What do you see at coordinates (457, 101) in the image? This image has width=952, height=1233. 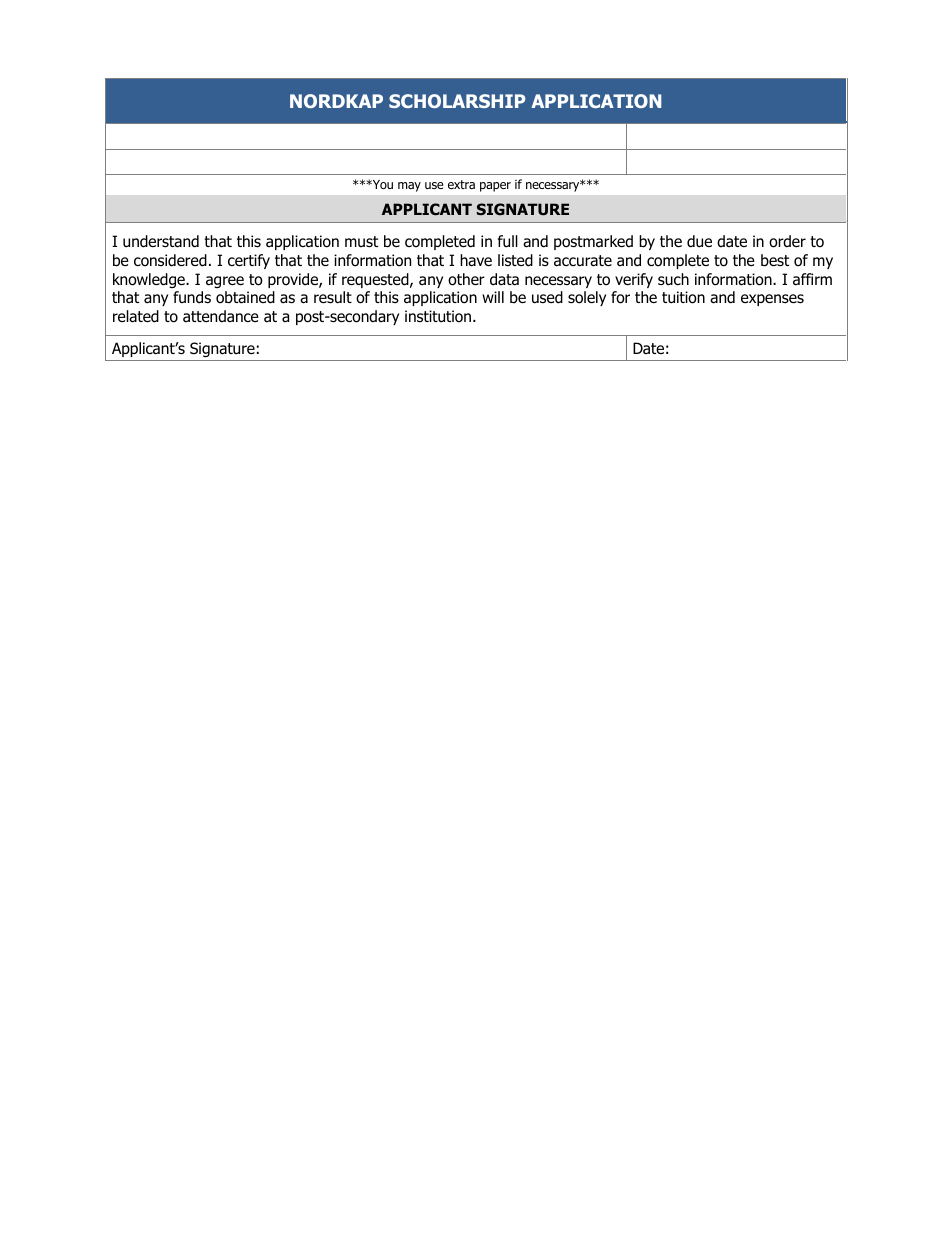 I see `SCHOLARSHIP` at bounding box center [457, 101].
